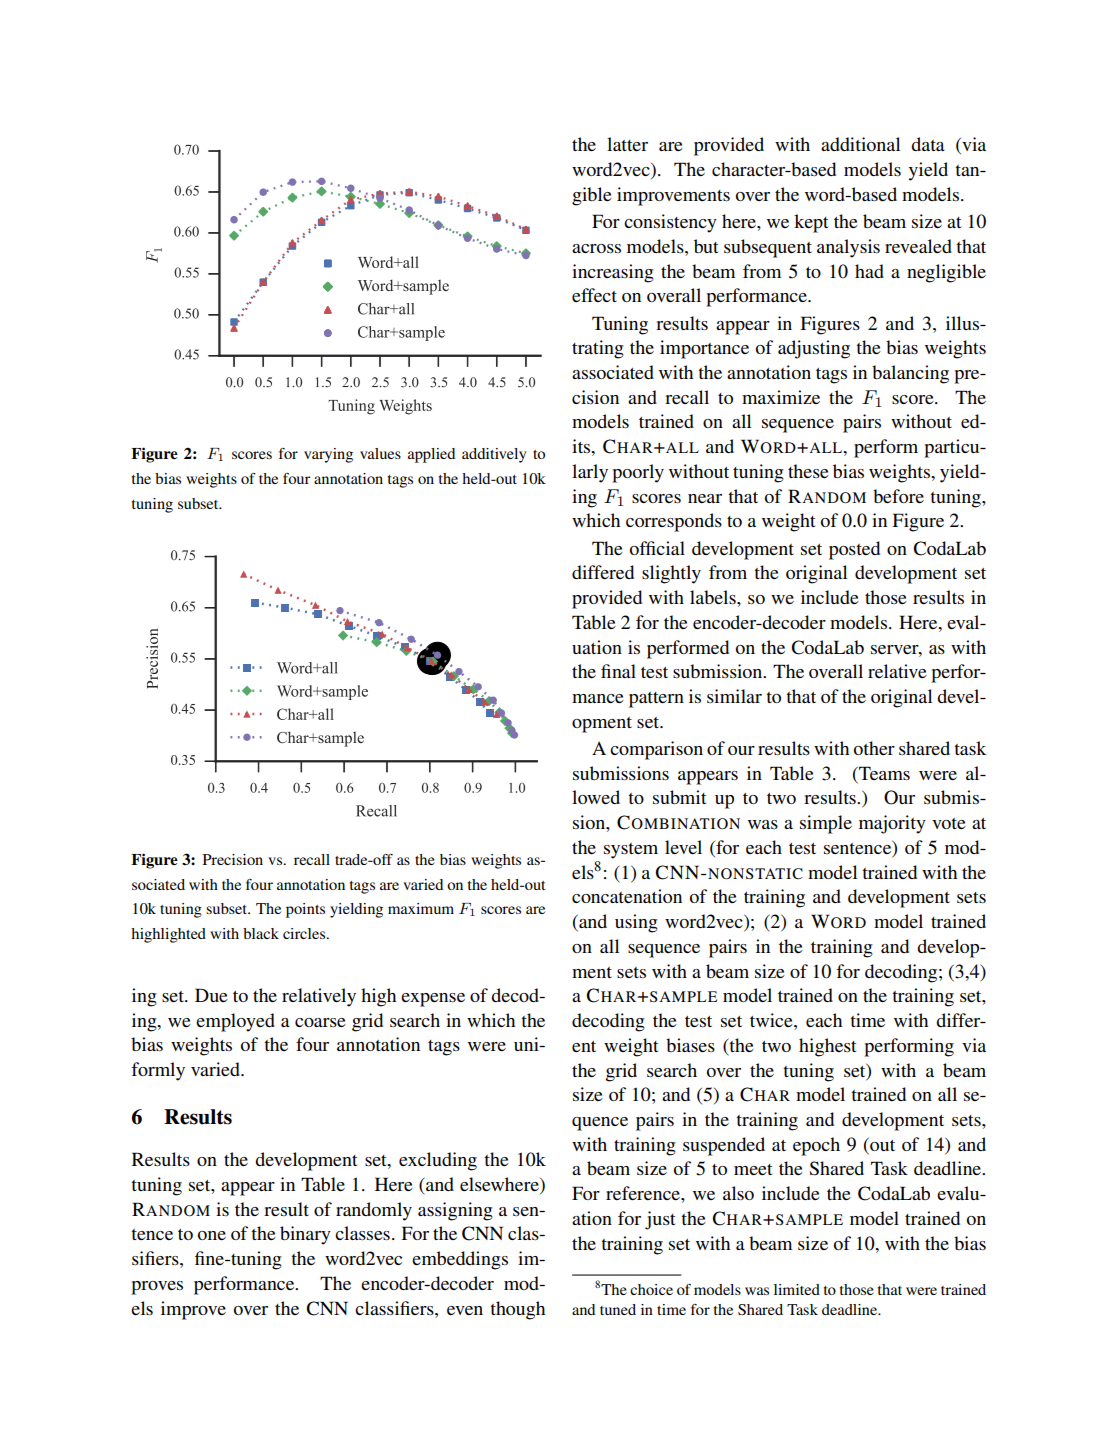 Image resolution: width=1118 pixels, height=1446 pixels. What do you see at coordinates (305, 910) in the page?
I see `points` at bounding box center [305, 910].
